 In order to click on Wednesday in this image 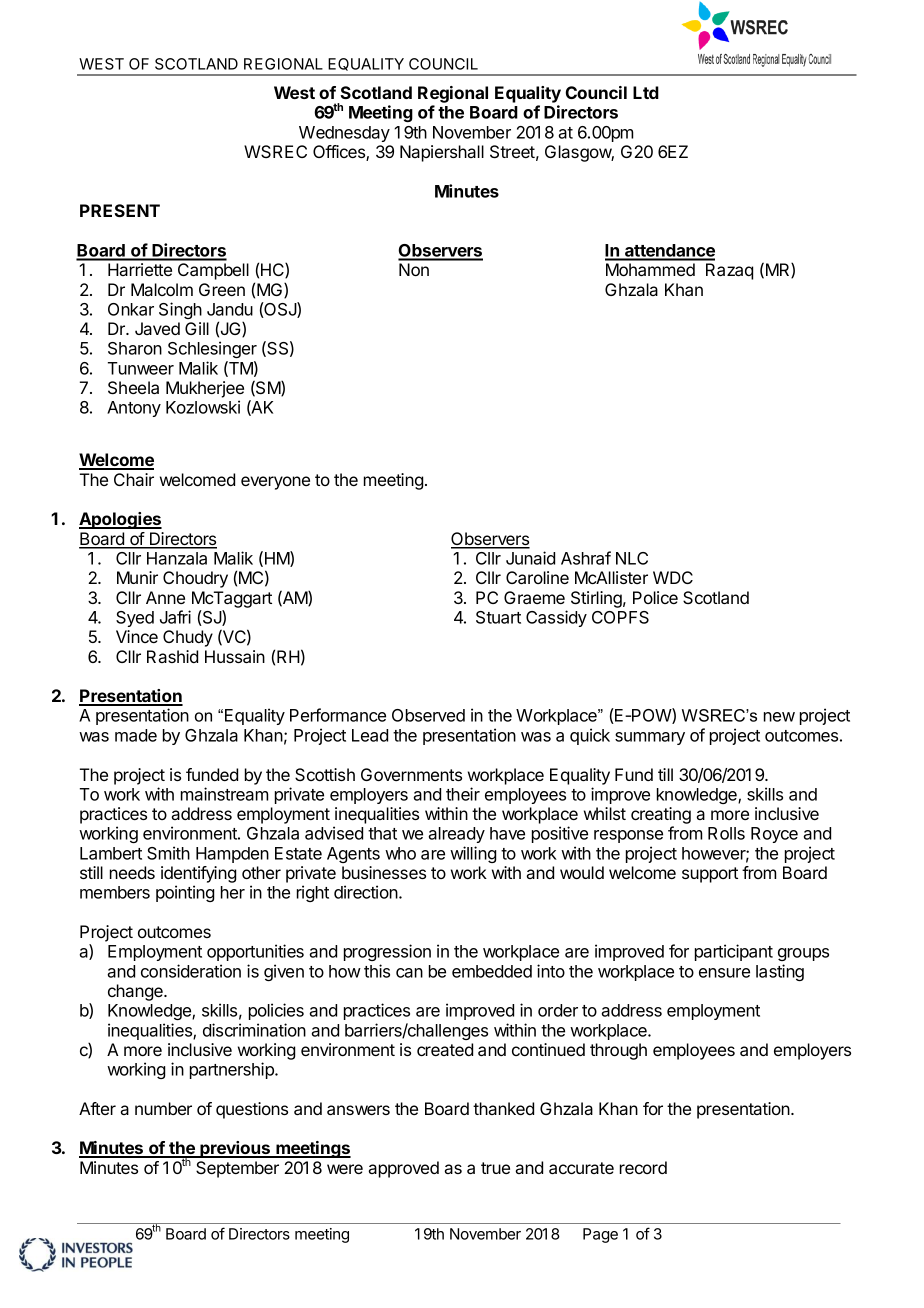, I will do `click(344, 134)`.
